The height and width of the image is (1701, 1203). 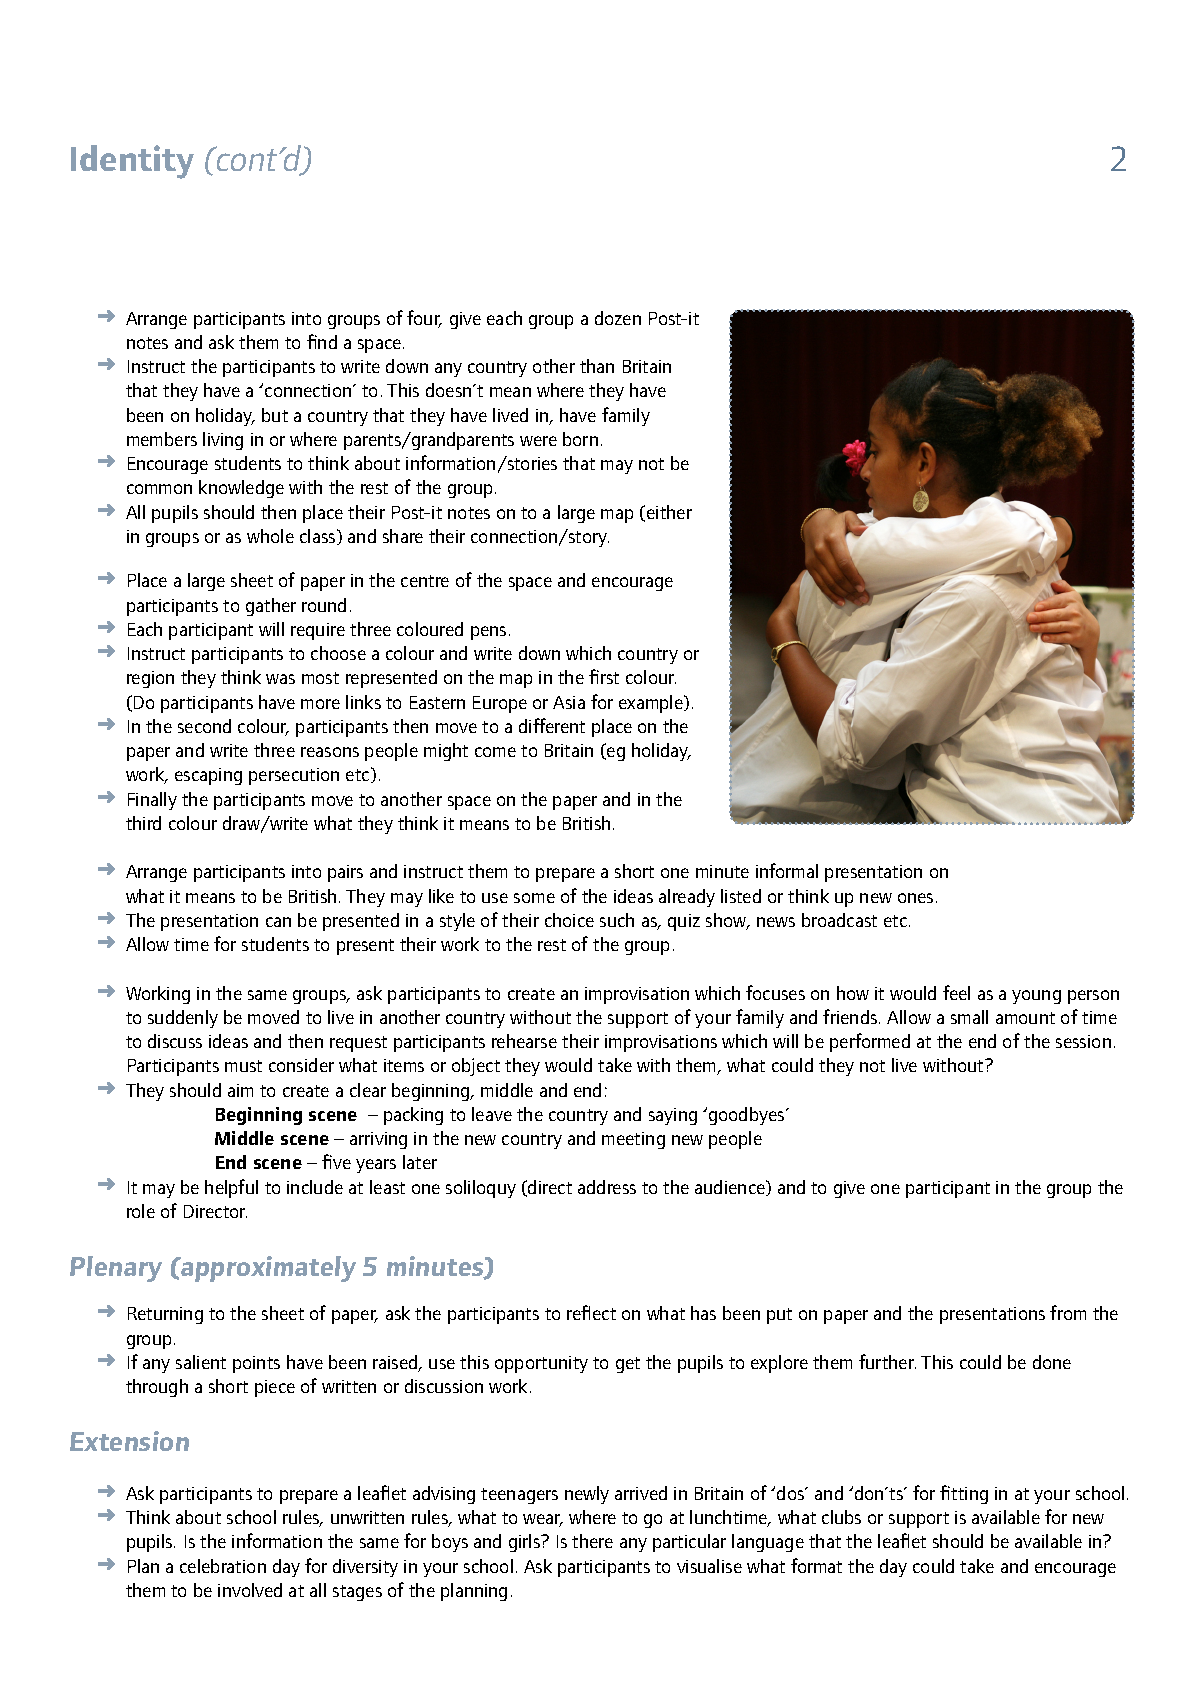 I want to click on dozen, so click(x=618, y=318).
